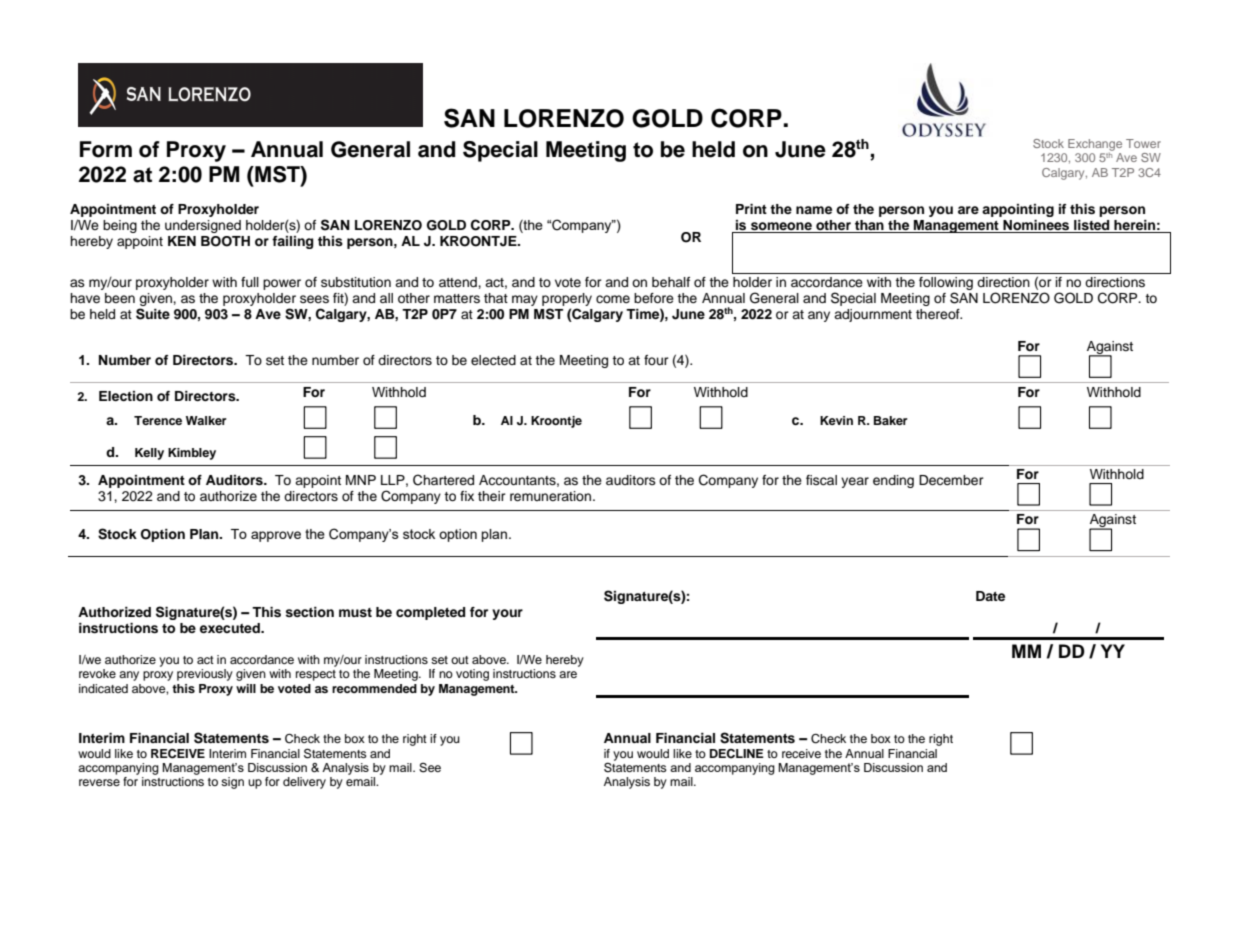  I want to click on Print, so click(751, 209).
